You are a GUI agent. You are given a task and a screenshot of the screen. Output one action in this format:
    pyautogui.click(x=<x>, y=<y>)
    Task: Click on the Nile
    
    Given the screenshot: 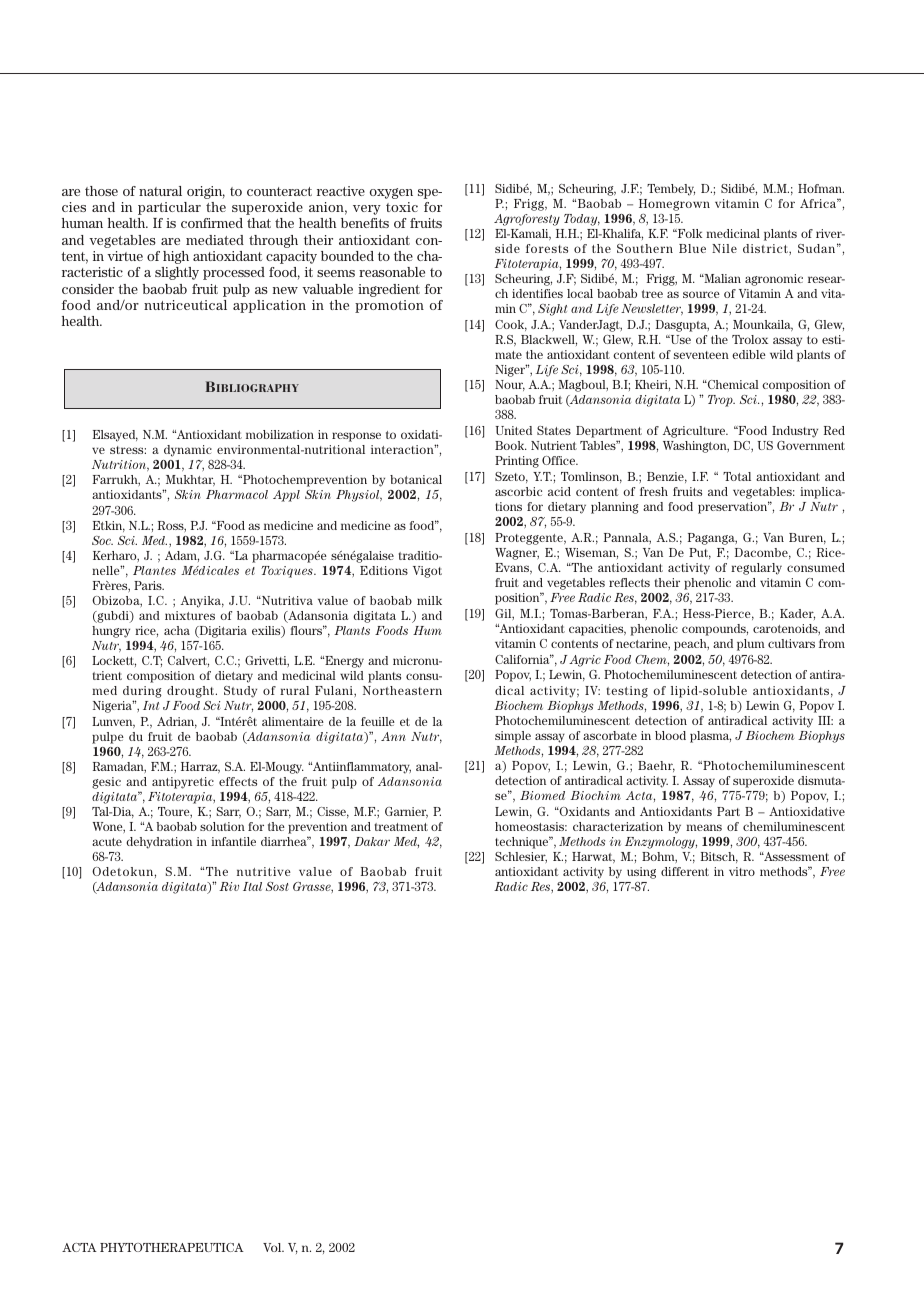 What is the action you would take?
    pyautogui.click(x=724, y=248)
